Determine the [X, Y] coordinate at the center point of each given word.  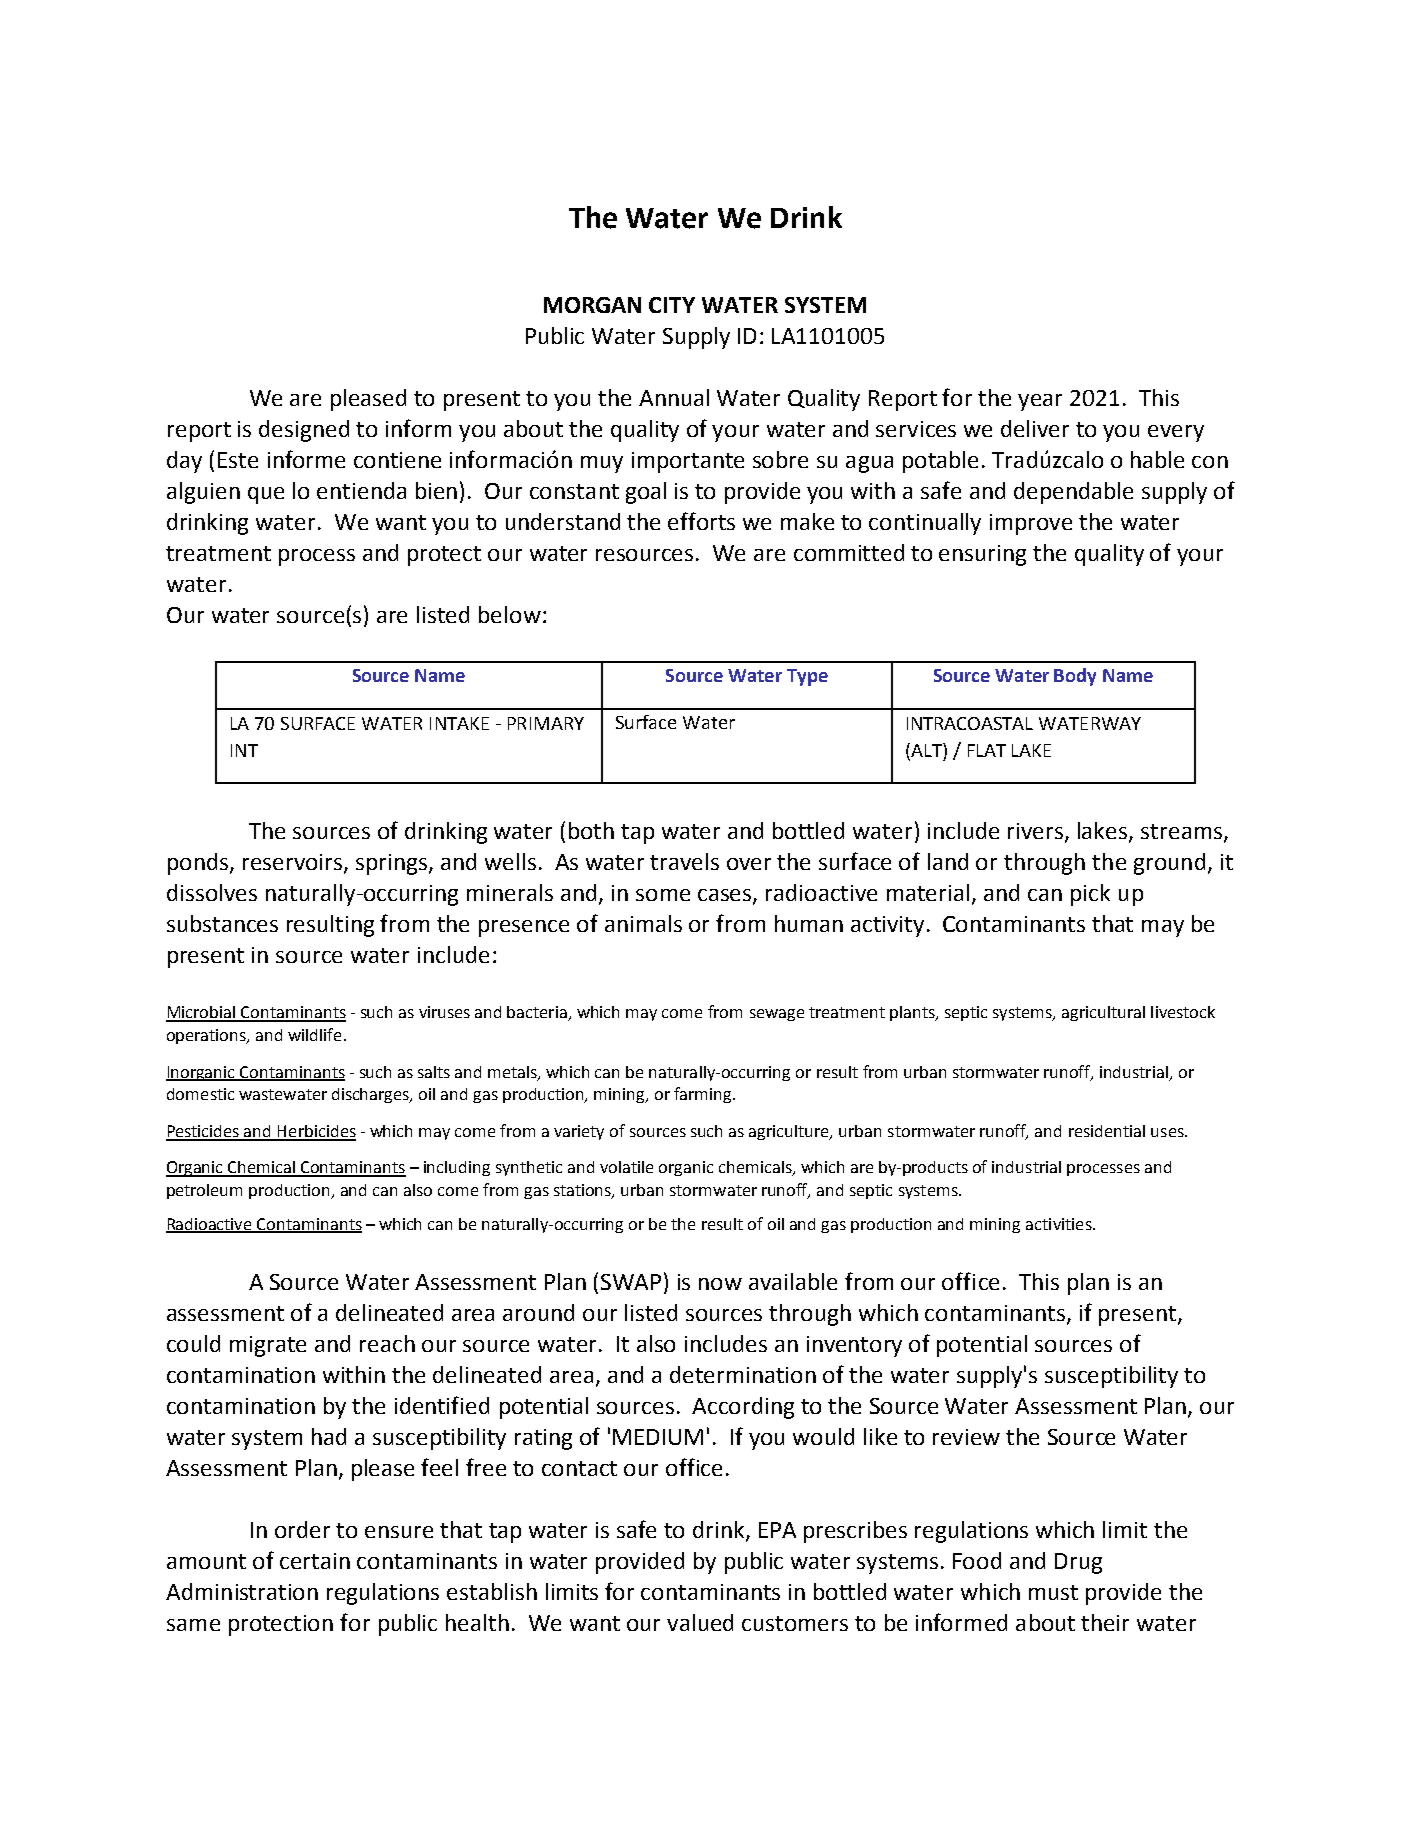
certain [315, 1561]
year [1040, 402]
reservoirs [294, 863]
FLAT [987, 750]
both [591, 830]
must [1053, 1592]
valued [700, 1622]
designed [304, 431]
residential [1107, 1131]
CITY [672, 305]
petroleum [204, 1191]
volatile [626, 1167]
